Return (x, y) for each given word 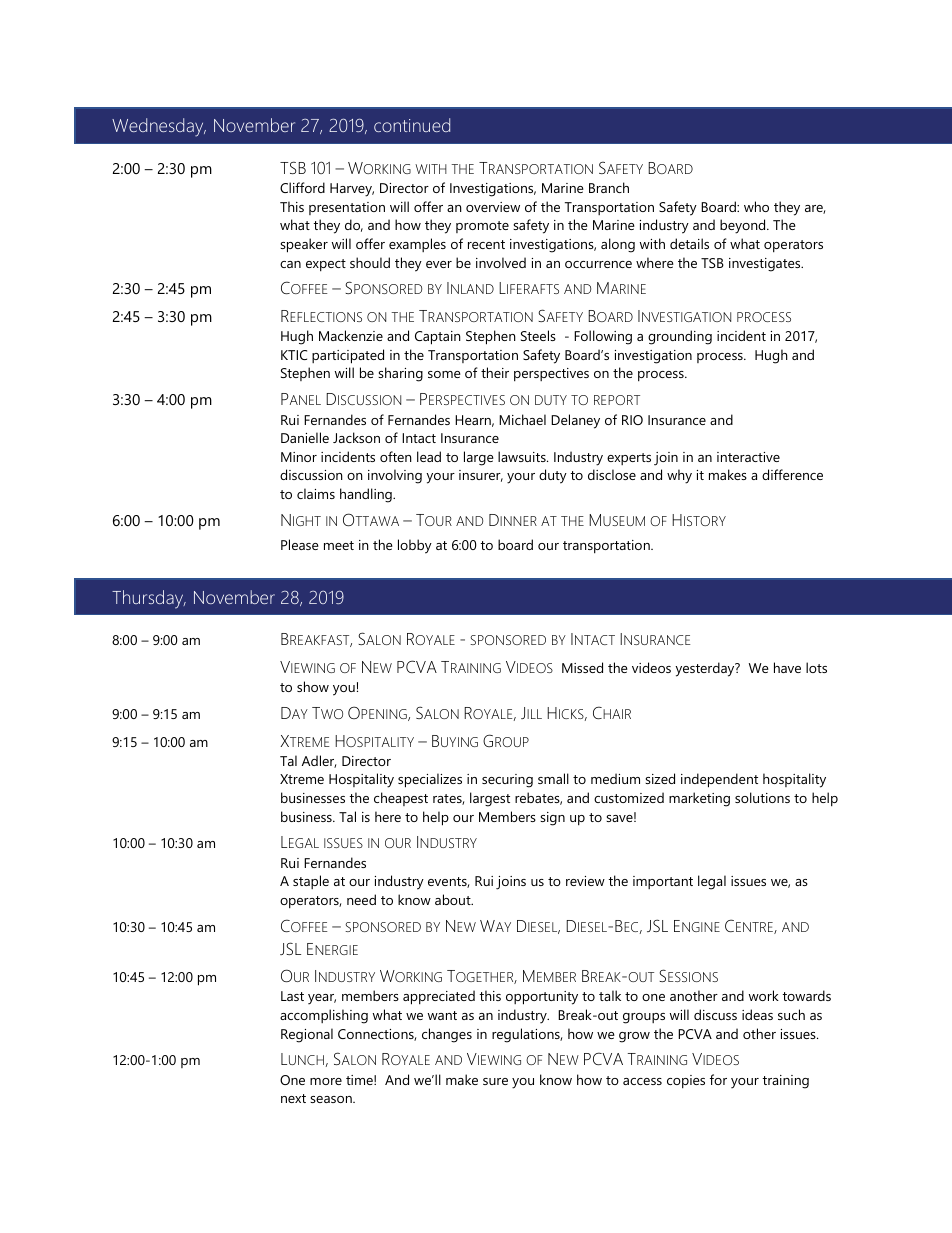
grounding (680, 337)
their (495, 372)
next (293, 1098)
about (454, 899)
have (787, 667)
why (679, 476)
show (313, 686)
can (290, 264)
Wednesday (159, 127)
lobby (415, 546)
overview (493, 207)
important (663, 882)
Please (300, 544)
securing (507, 781)
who (756, 206)
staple (311, 882)
